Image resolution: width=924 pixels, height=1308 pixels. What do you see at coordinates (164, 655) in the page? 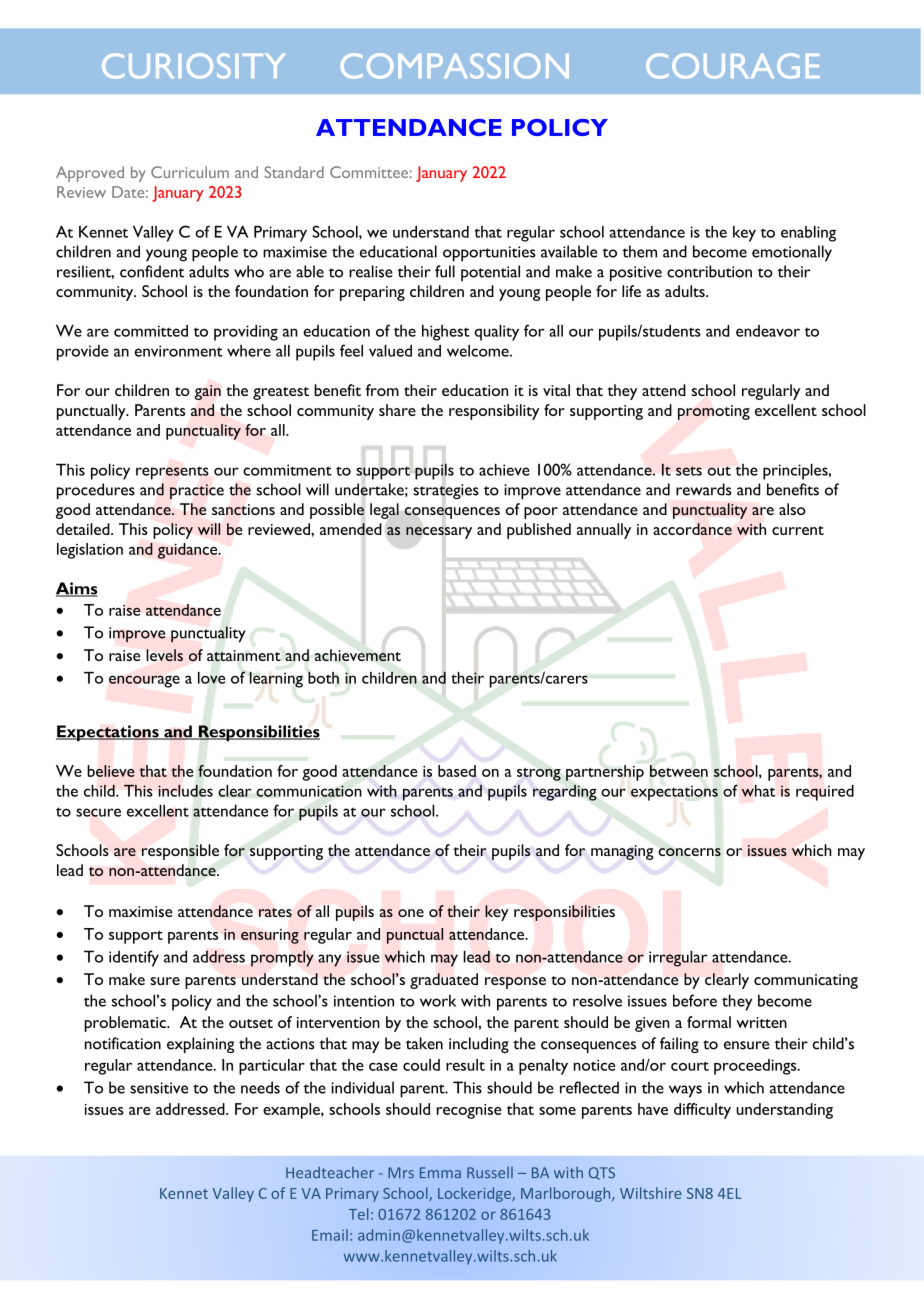
I see `levels` at bounding box center [164, 655].
